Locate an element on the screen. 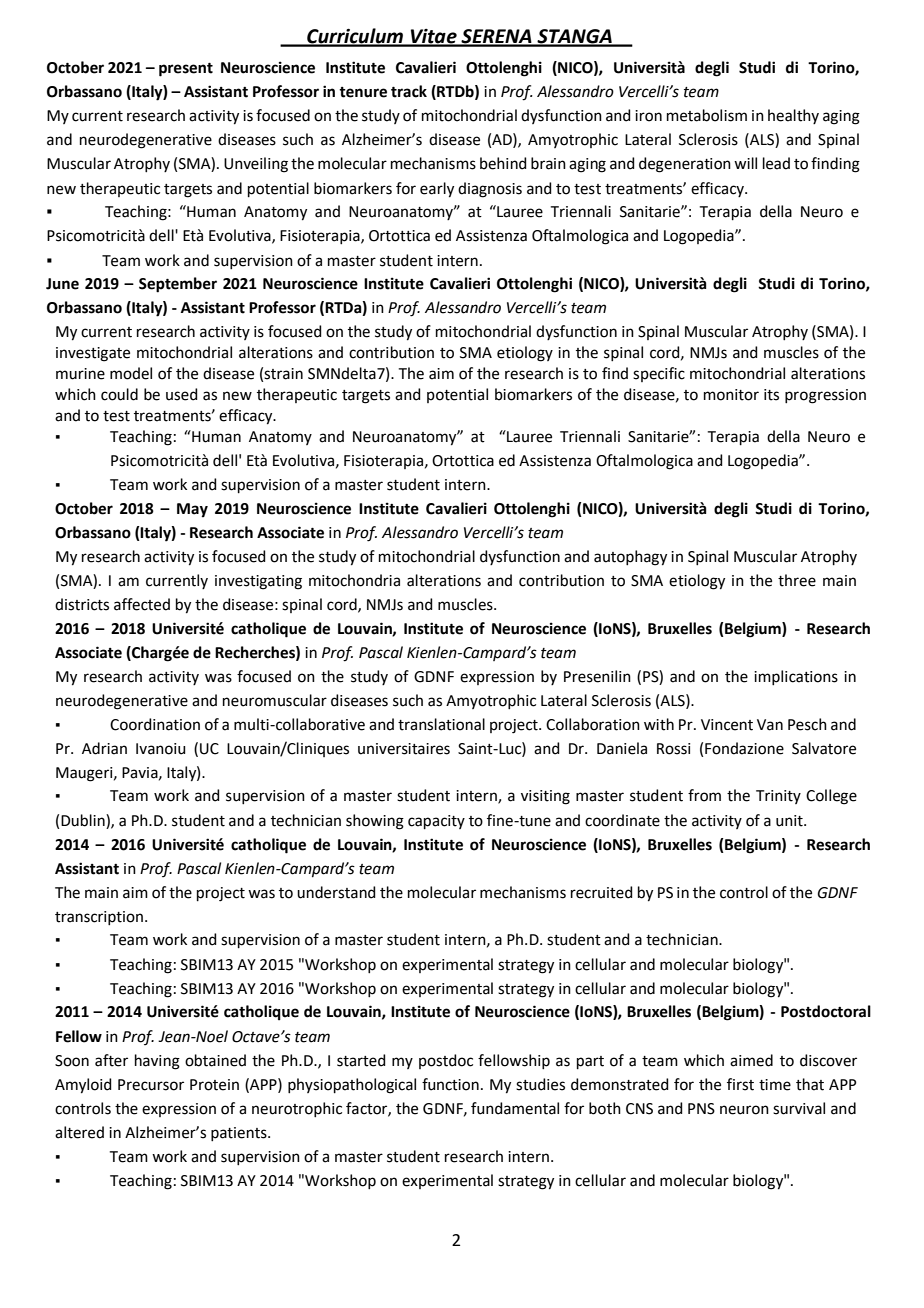  early is located at coordinates (437, 190).
